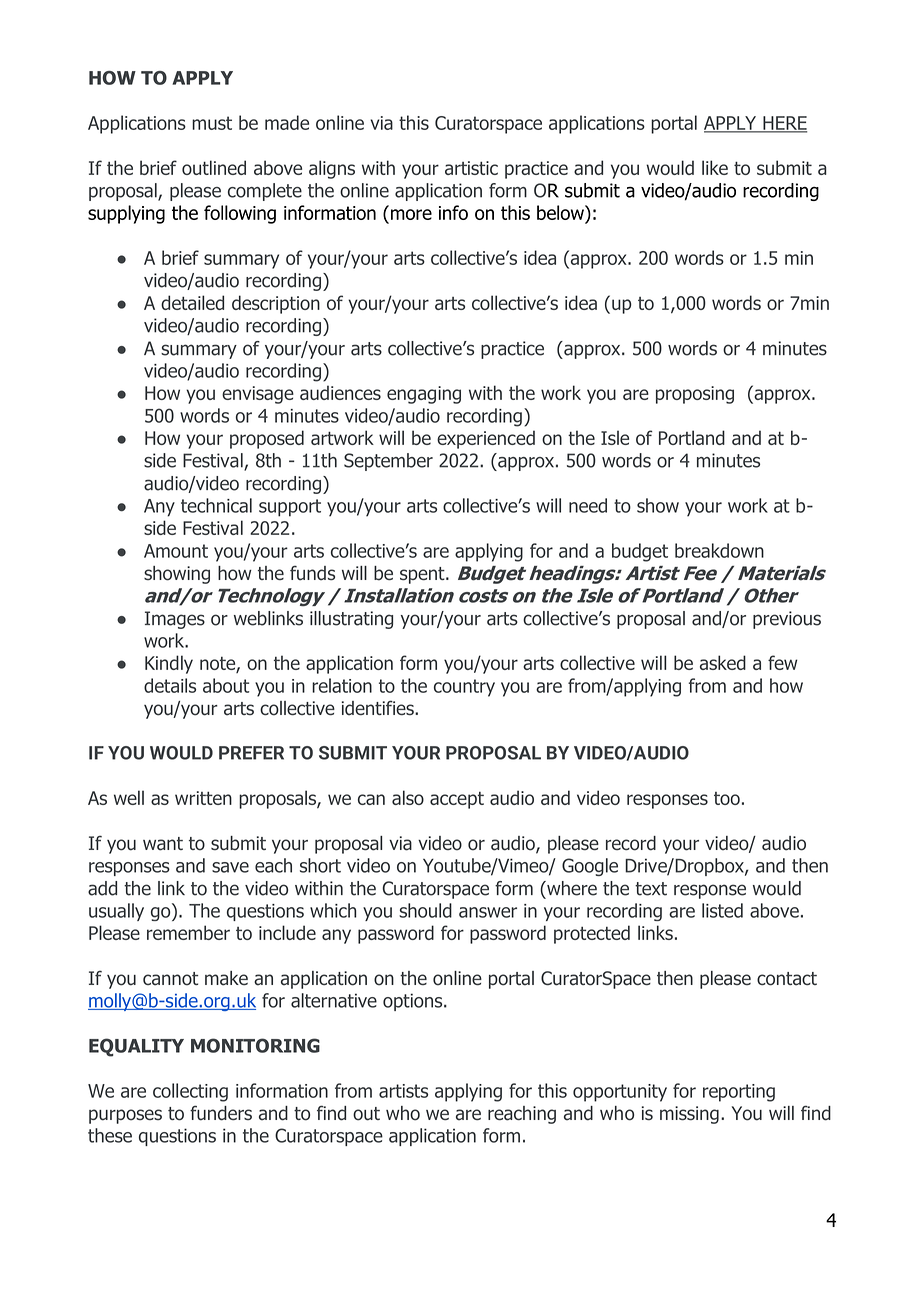 Image resolution: width=924 pixels, height=1308 pixels. I want to click on outlined, so click(214, 167).
